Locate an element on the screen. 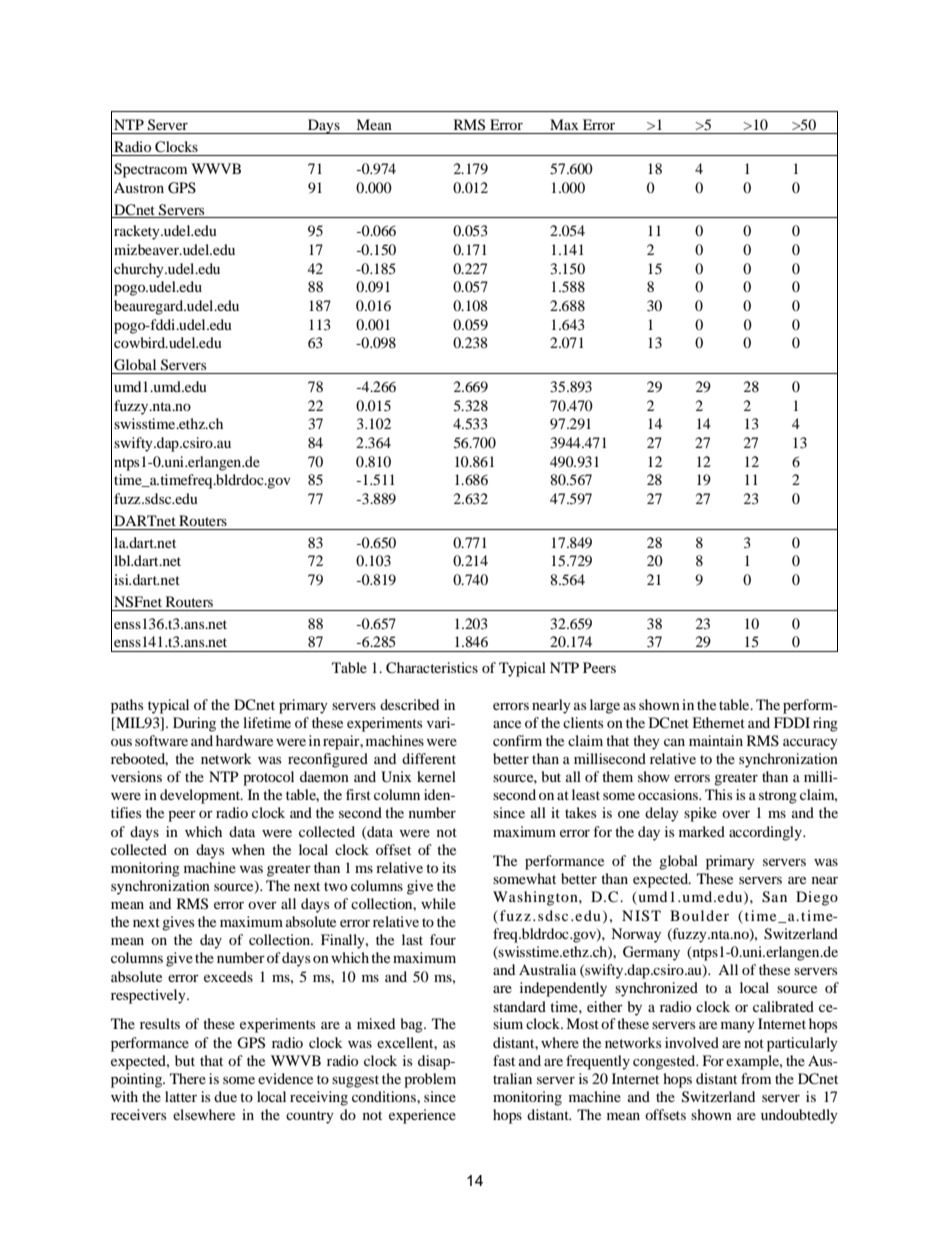 Image resolution: width=952 pixels, height=1233 pixels. exceeds is located at coordinates (228, 976).
